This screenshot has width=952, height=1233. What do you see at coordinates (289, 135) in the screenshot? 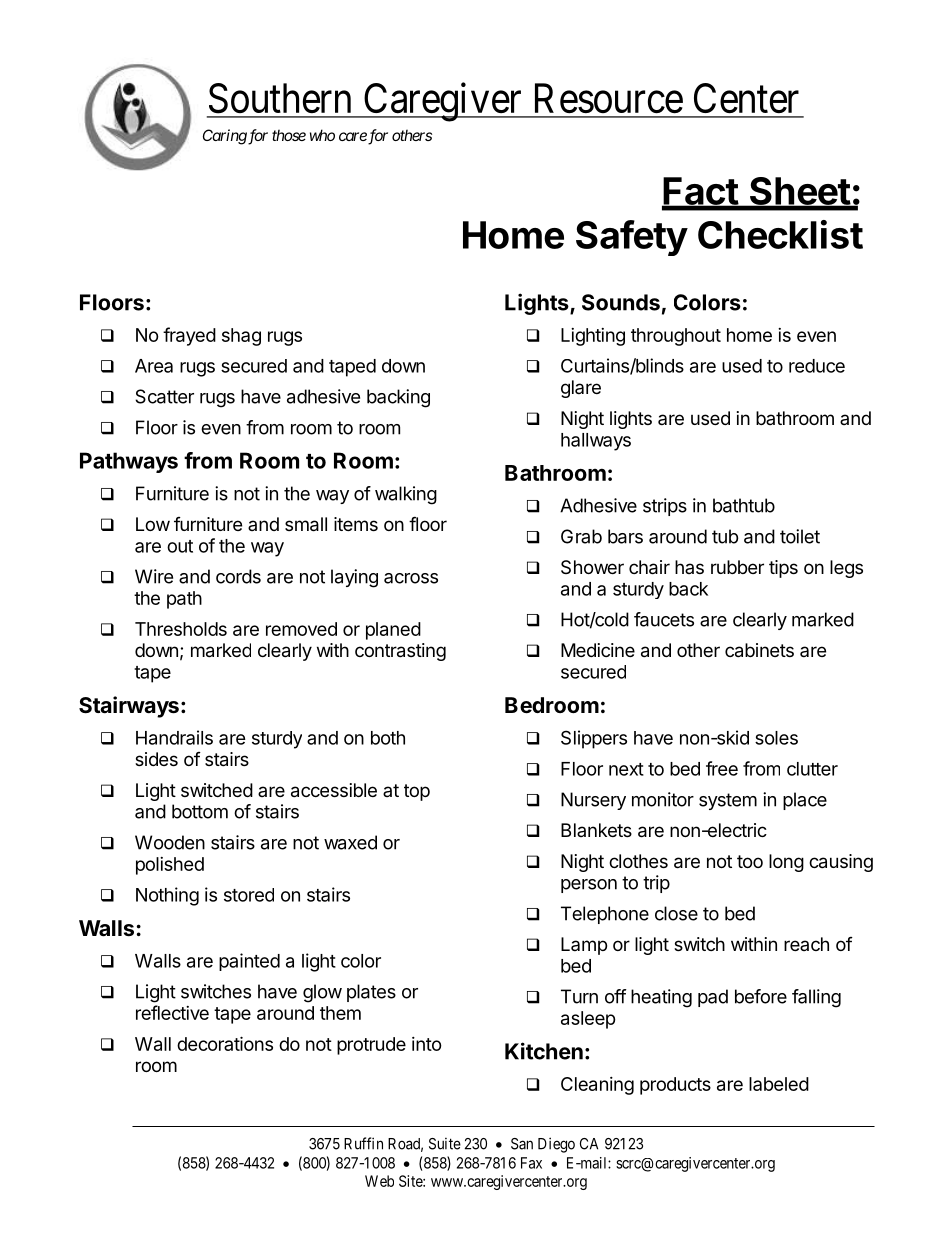
I see `those` at bounding box center [289, 135].
